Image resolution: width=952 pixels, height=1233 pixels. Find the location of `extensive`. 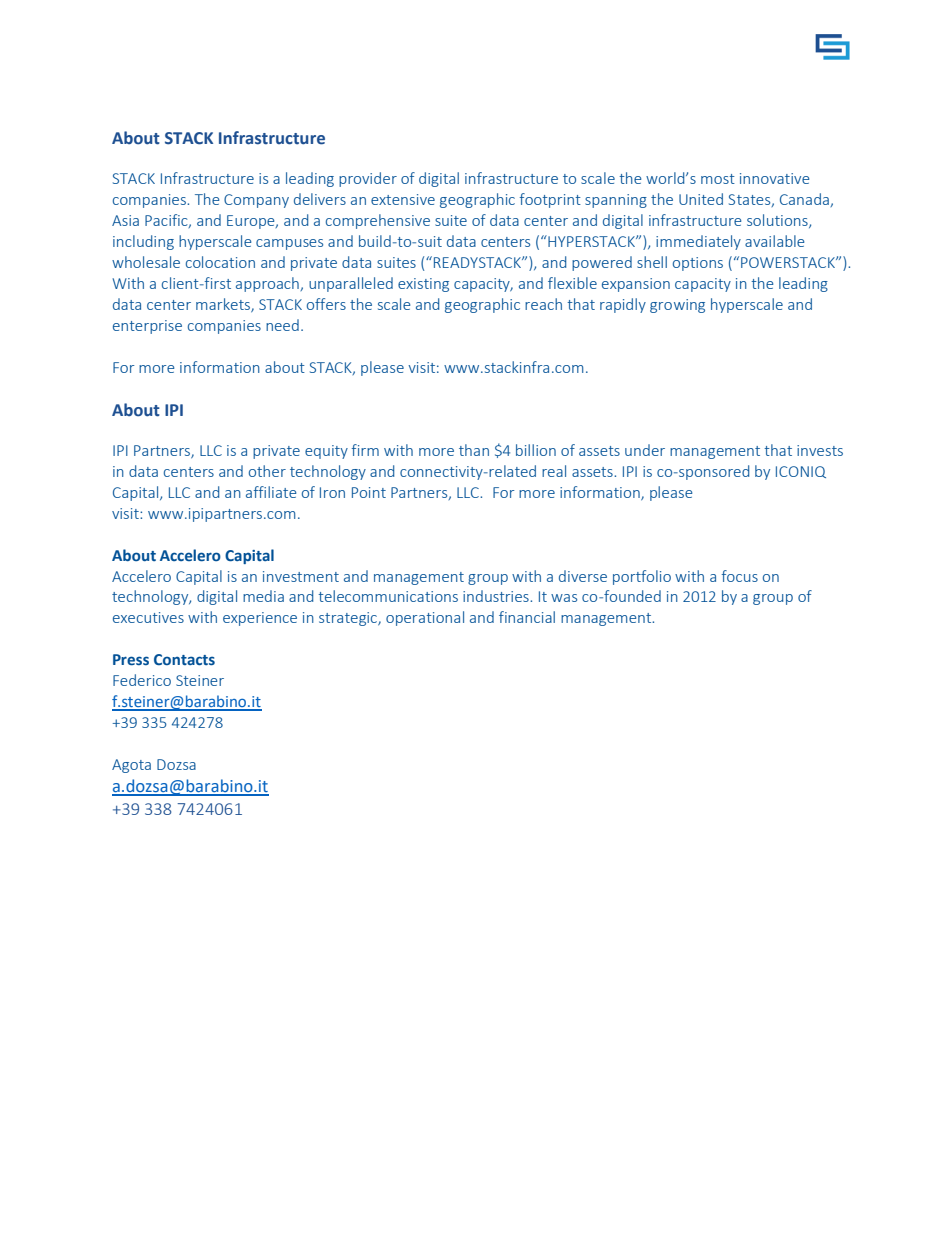

extensive is located at coordinates (403, 199).
